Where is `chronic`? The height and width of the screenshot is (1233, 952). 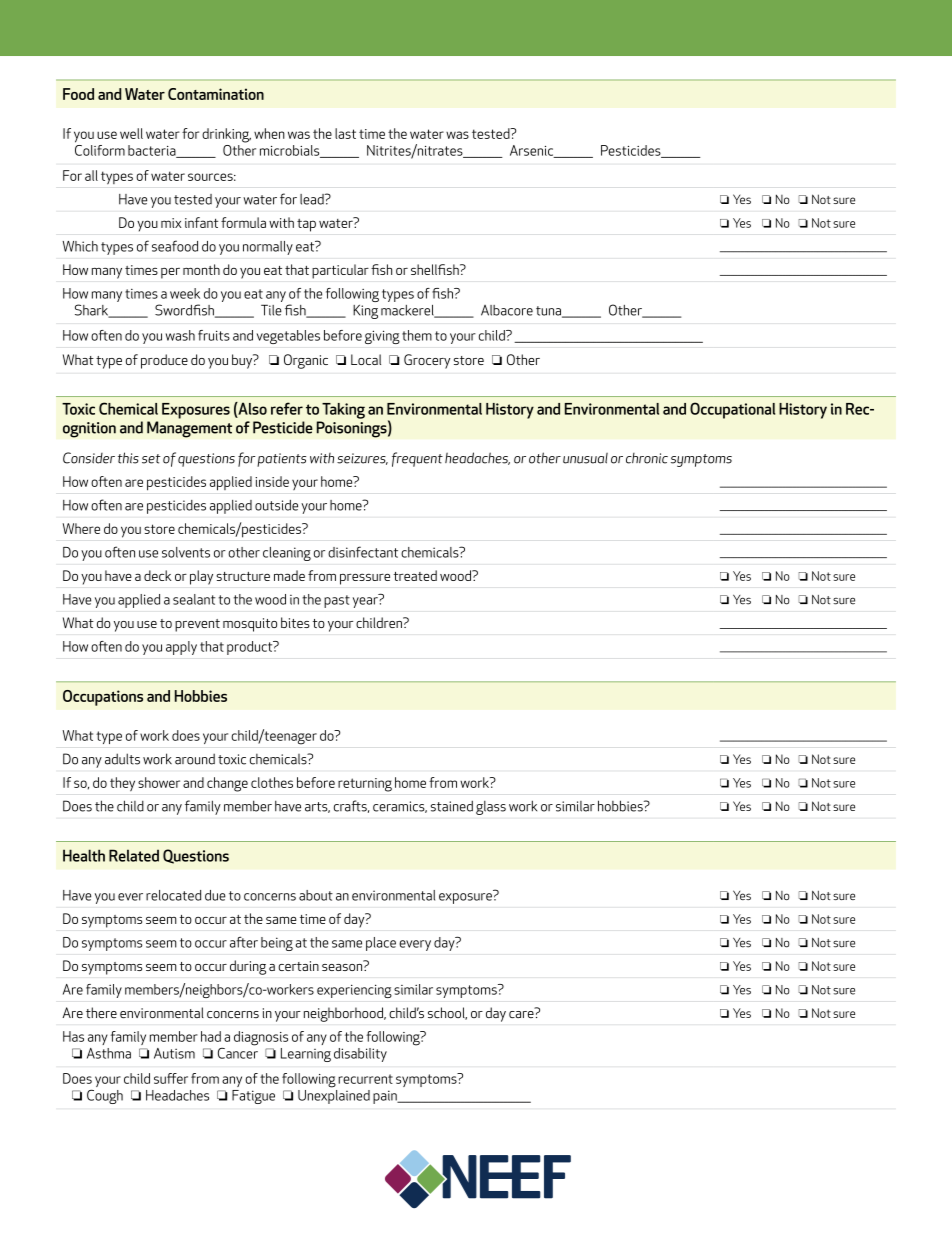 chronic is located at coordinates (647, 458).
